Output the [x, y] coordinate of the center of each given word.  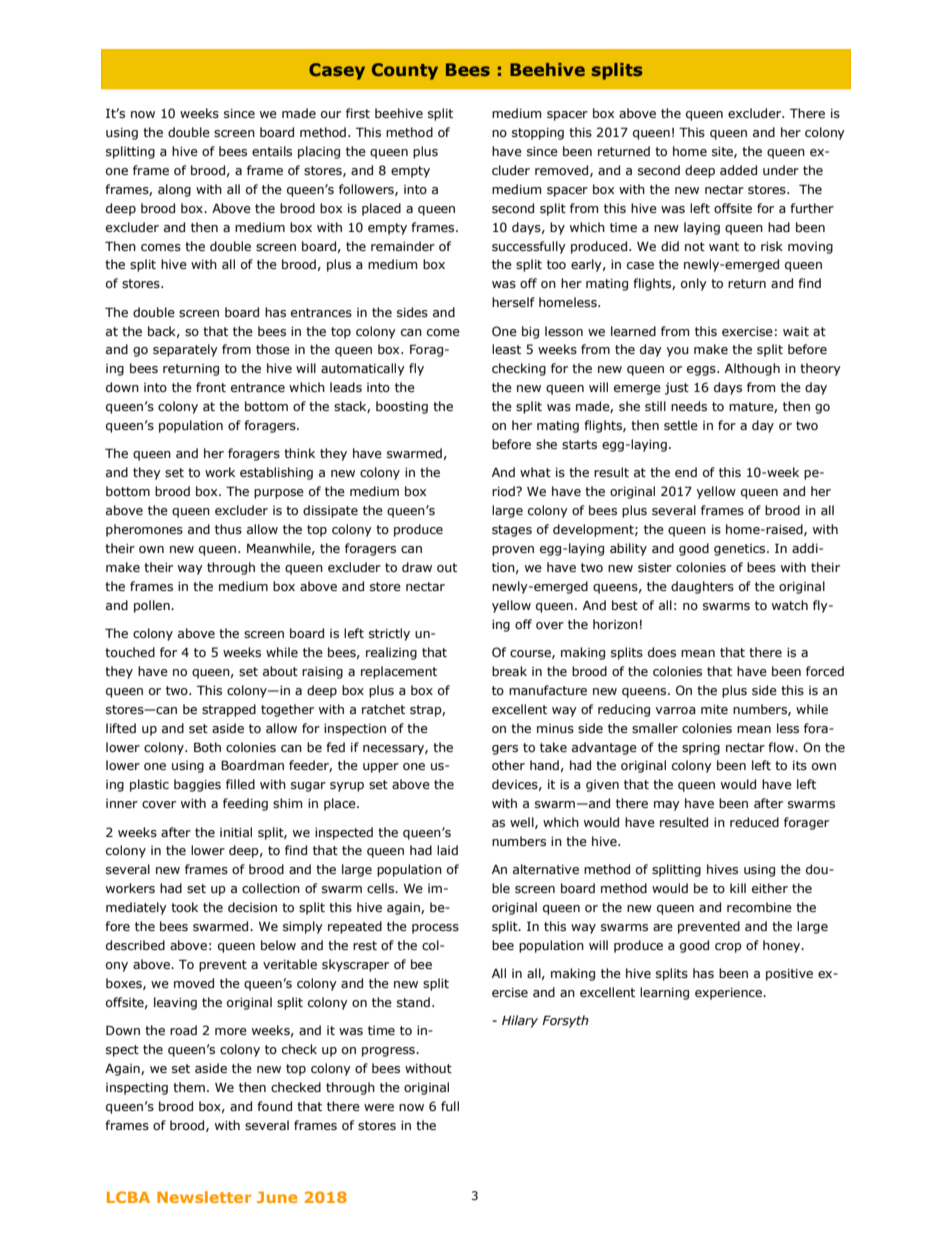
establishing [276, 473]
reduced [754, 822]
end [686, 472]
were [379, 1107]
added [738, 170]
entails [272, 151]
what [535, 472]
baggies [197, 785]
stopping [538, 134]
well [523, 823]
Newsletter [204, 1197]
